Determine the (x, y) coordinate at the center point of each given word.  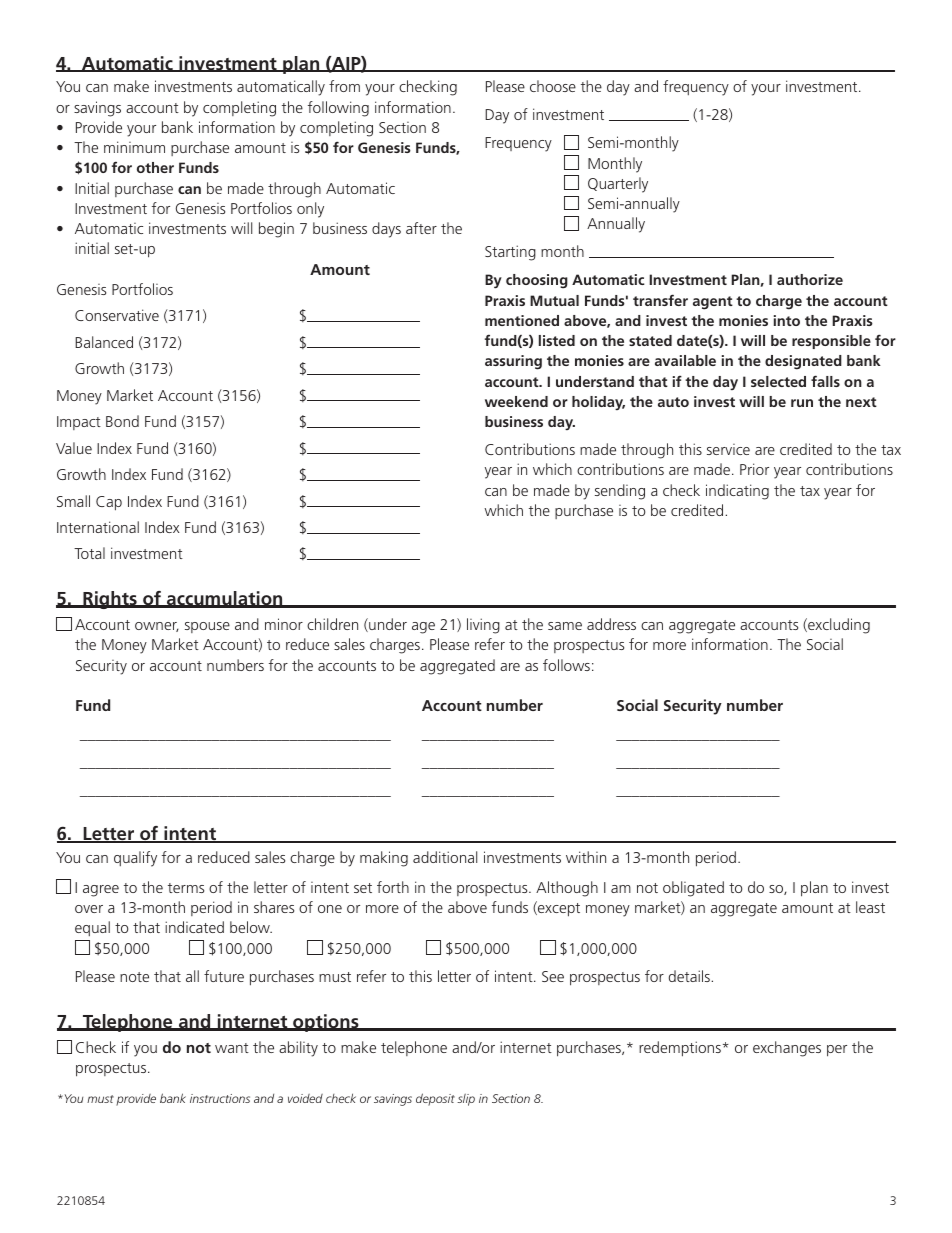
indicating (737, 492)
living (483, 626)
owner (157, 627)
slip (466, 1100)
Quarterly (618, 185)
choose (553, 86)
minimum (134, 147)
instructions (220, 1098)
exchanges (787, 1049)
